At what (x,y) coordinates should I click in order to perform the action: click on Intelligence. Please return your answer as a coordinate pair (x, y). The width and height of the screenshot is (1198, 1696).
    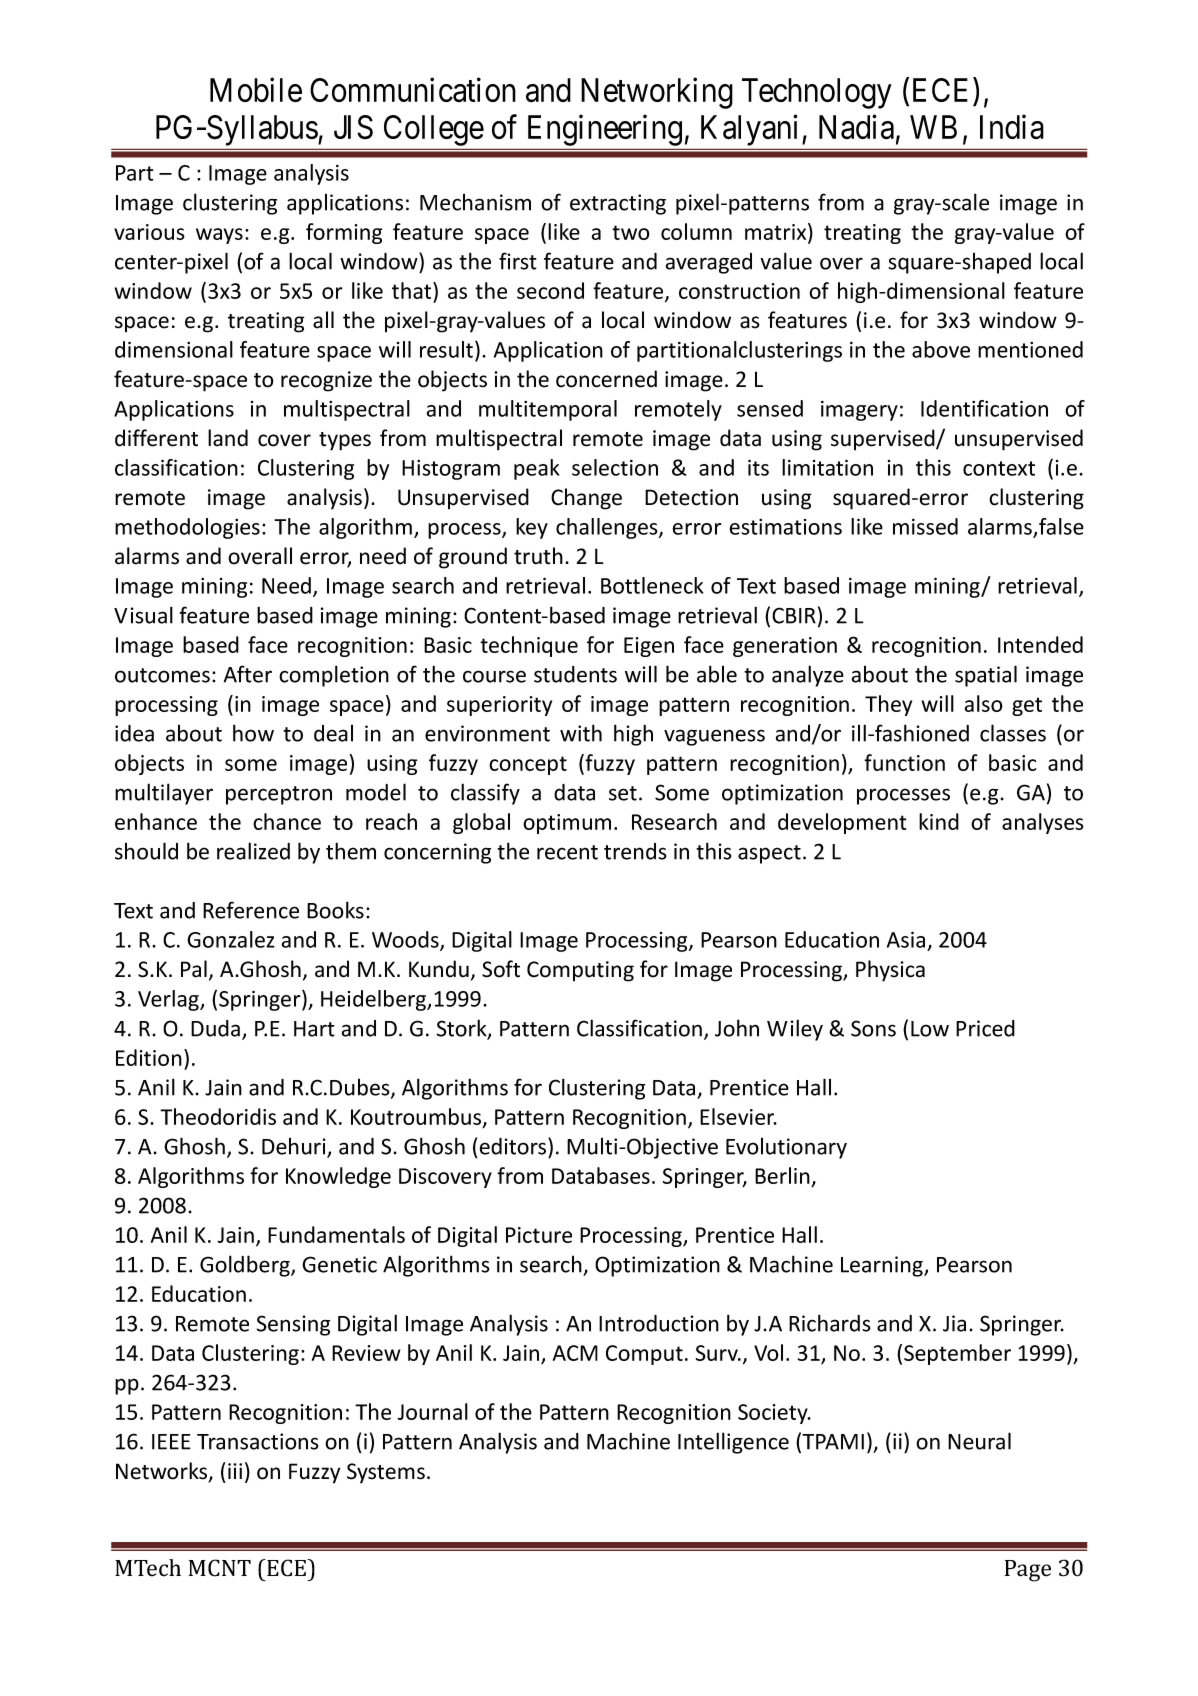
    Looking at the image, I should click on (733, 1443).
